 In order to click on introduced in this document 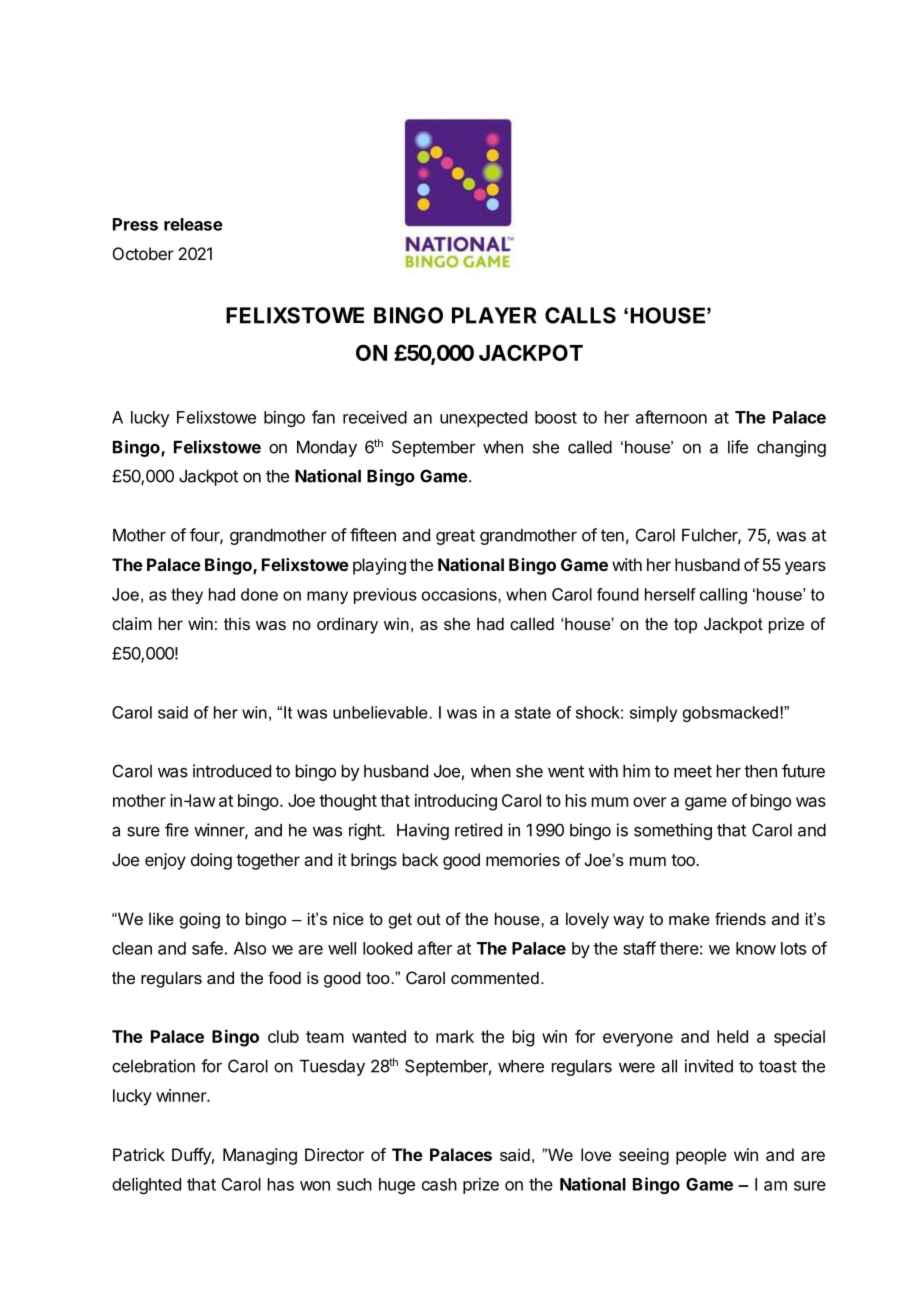, I will do `click(232, 771)`.
